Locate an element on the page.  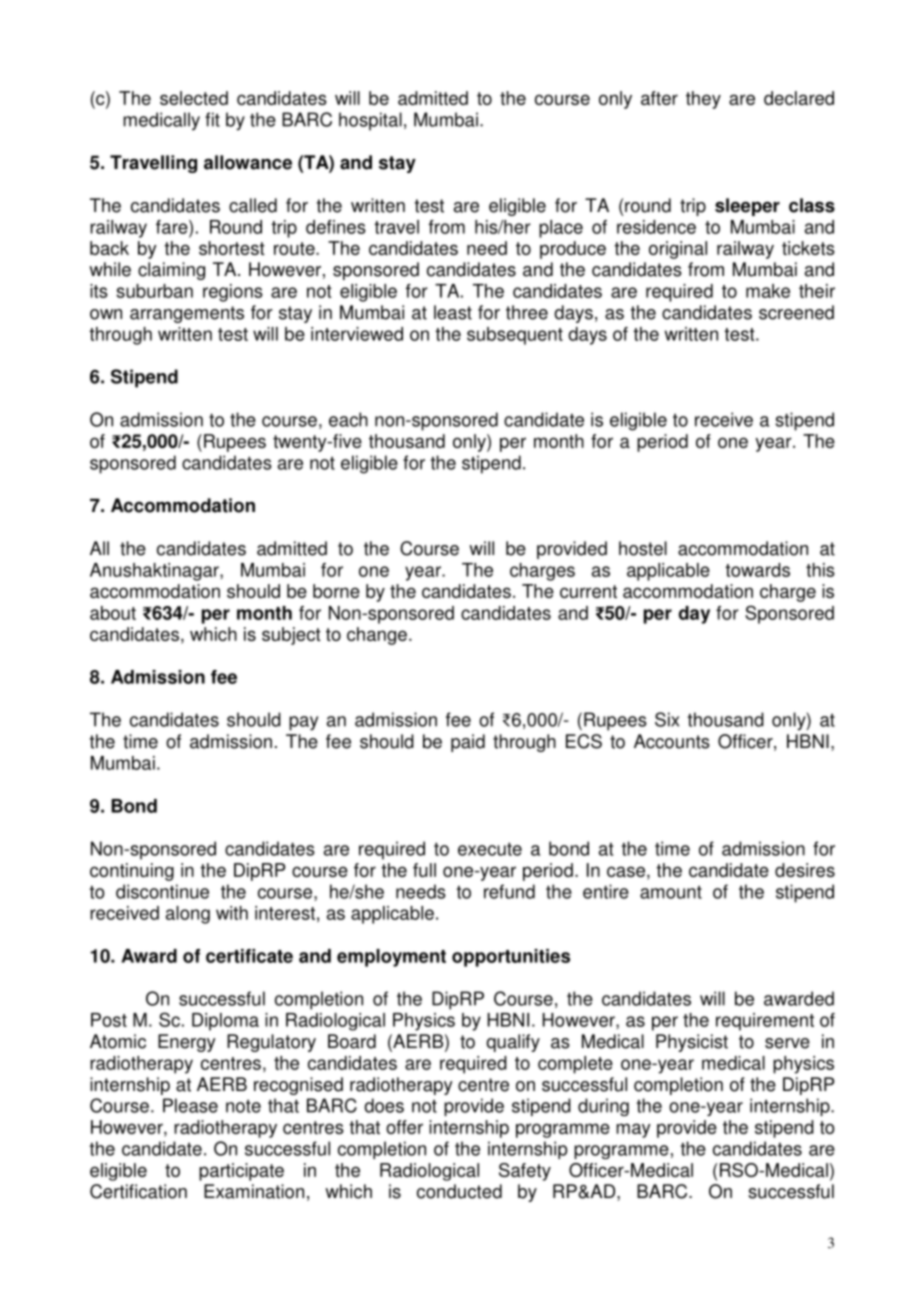
fit is located at coordinates (212, 119).
